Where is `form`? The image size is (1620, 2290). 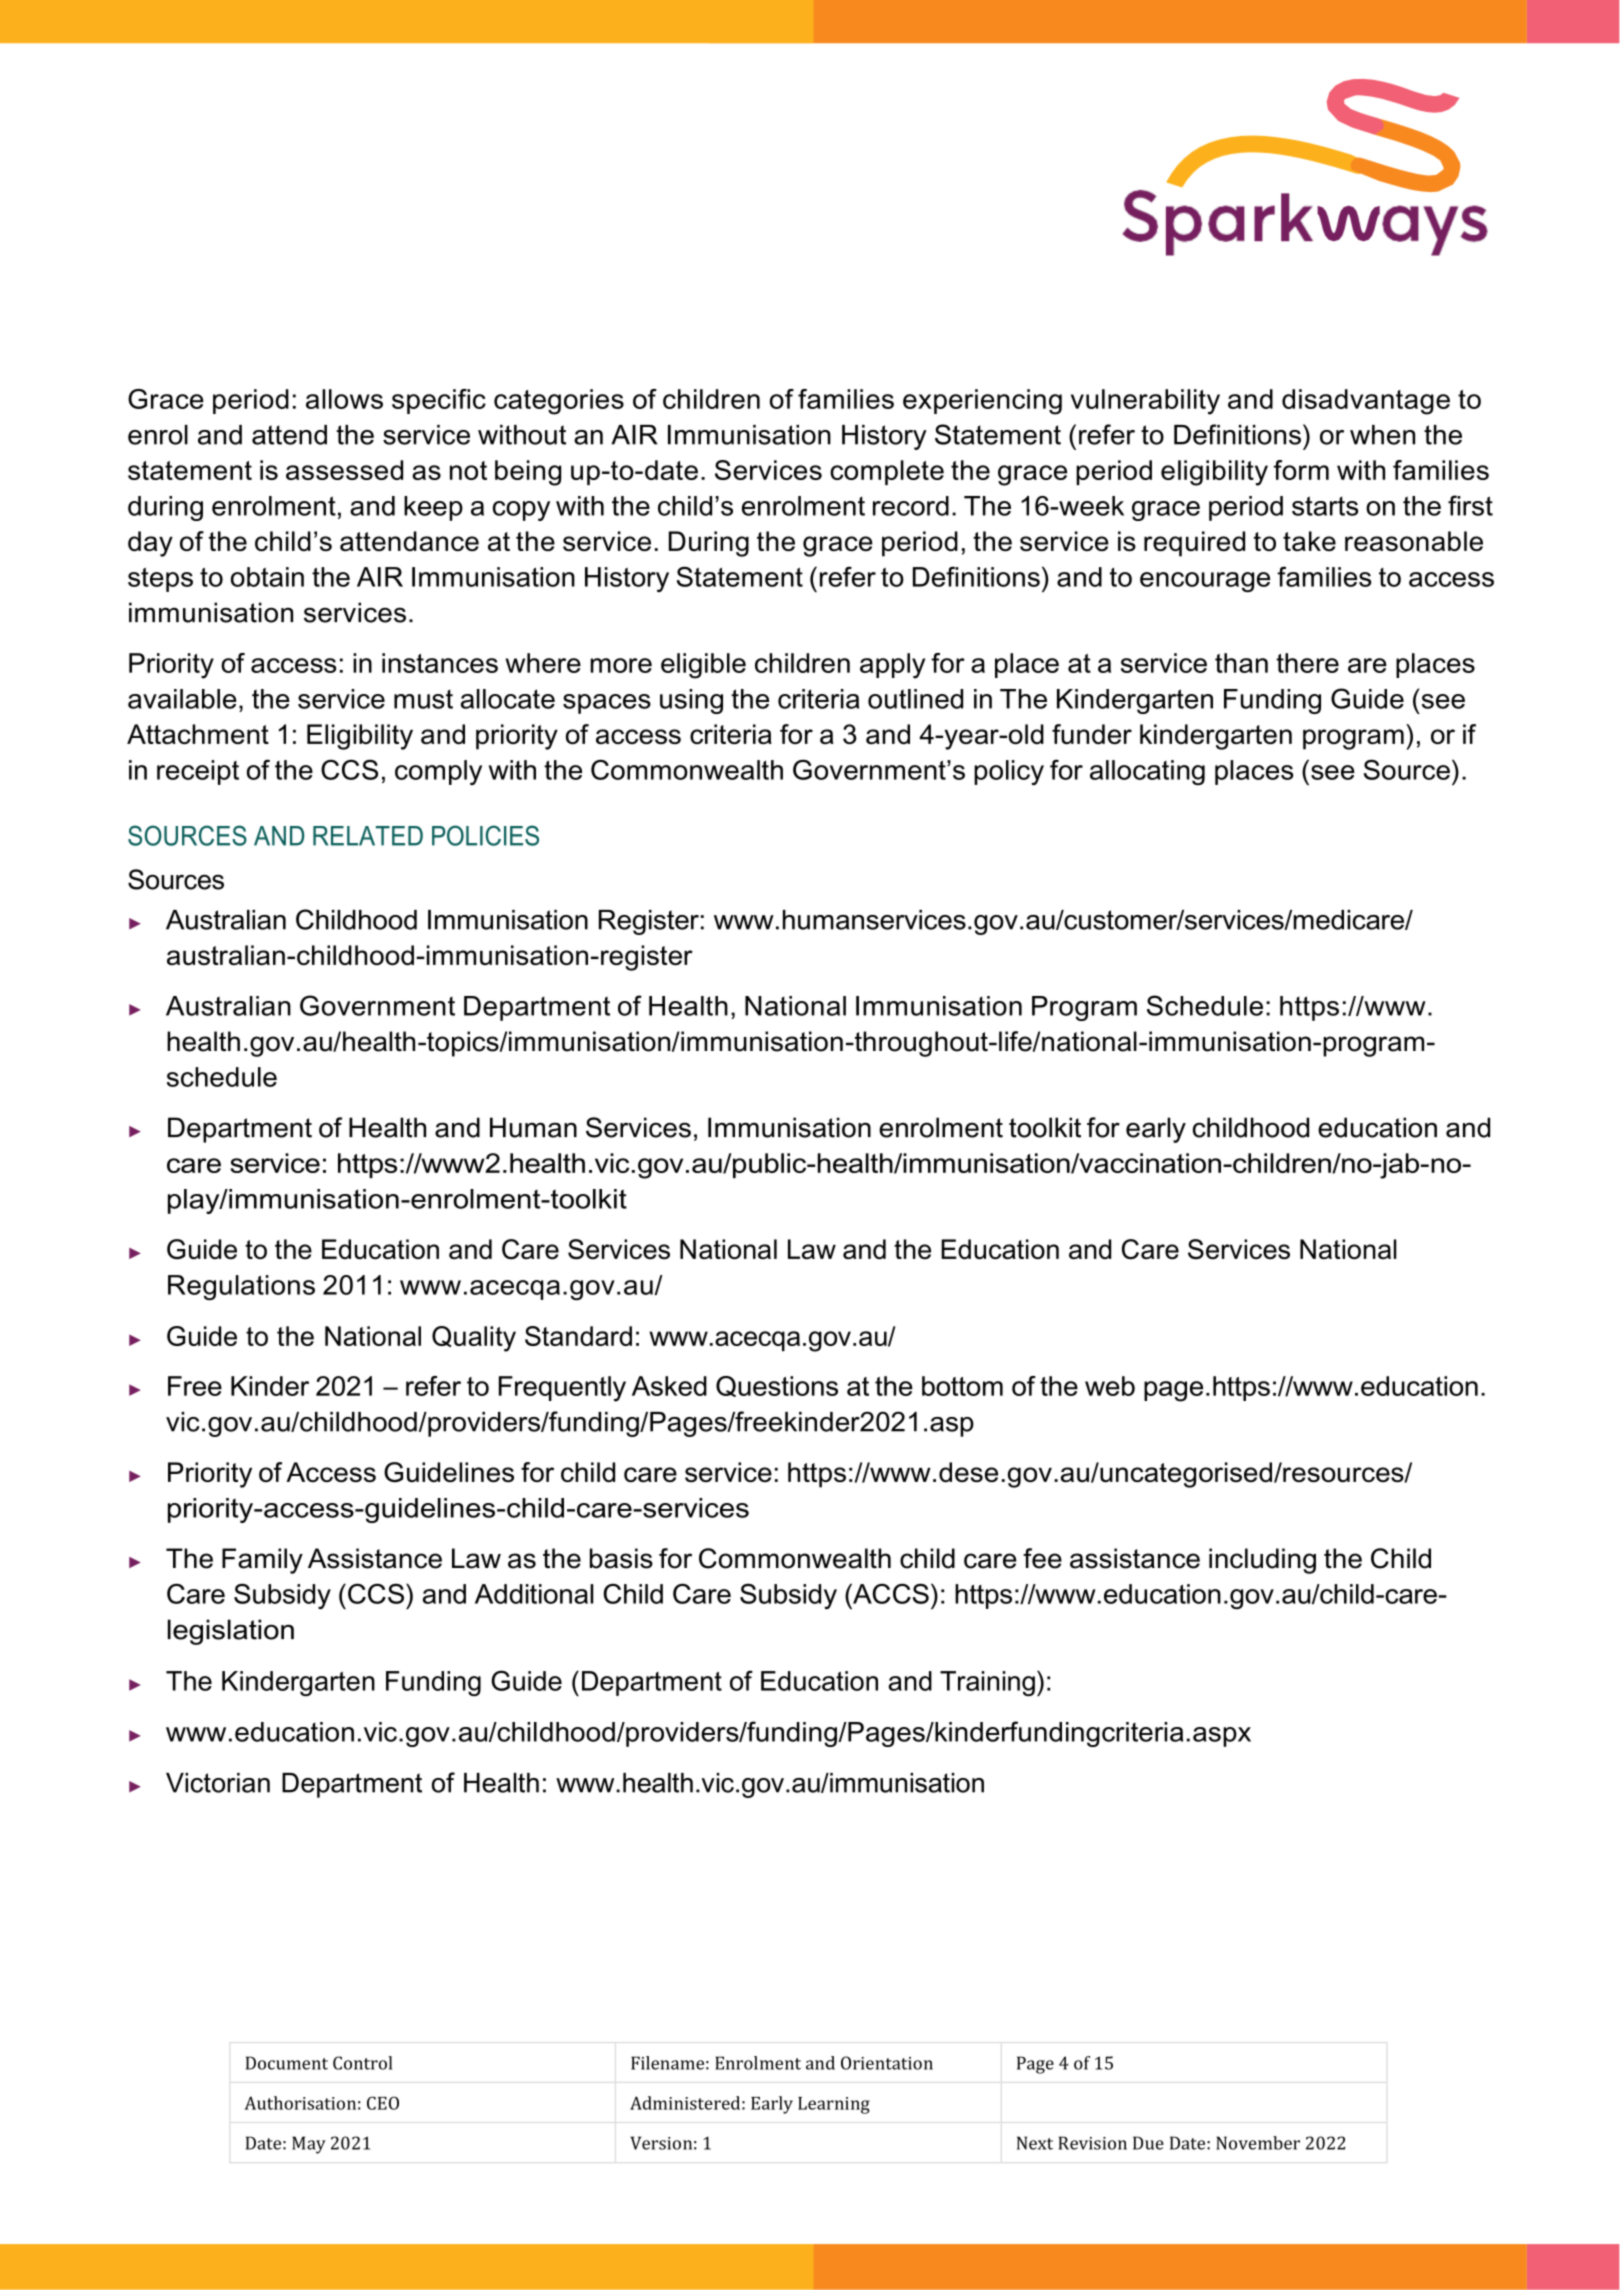 form is located at coordinates (1301, 470).
